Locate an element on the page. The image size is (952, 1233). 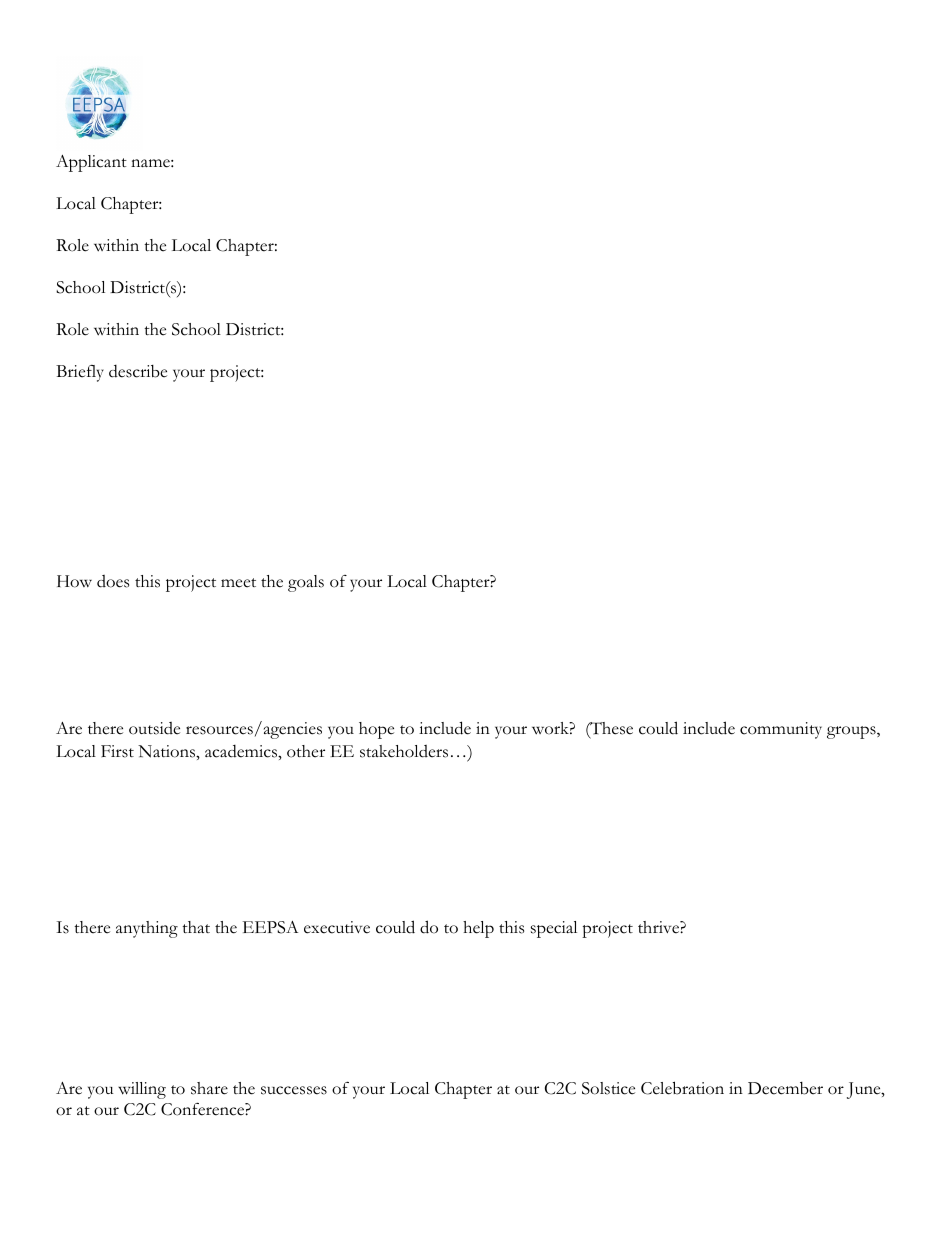
goals is located at coordinates (306, 583).
